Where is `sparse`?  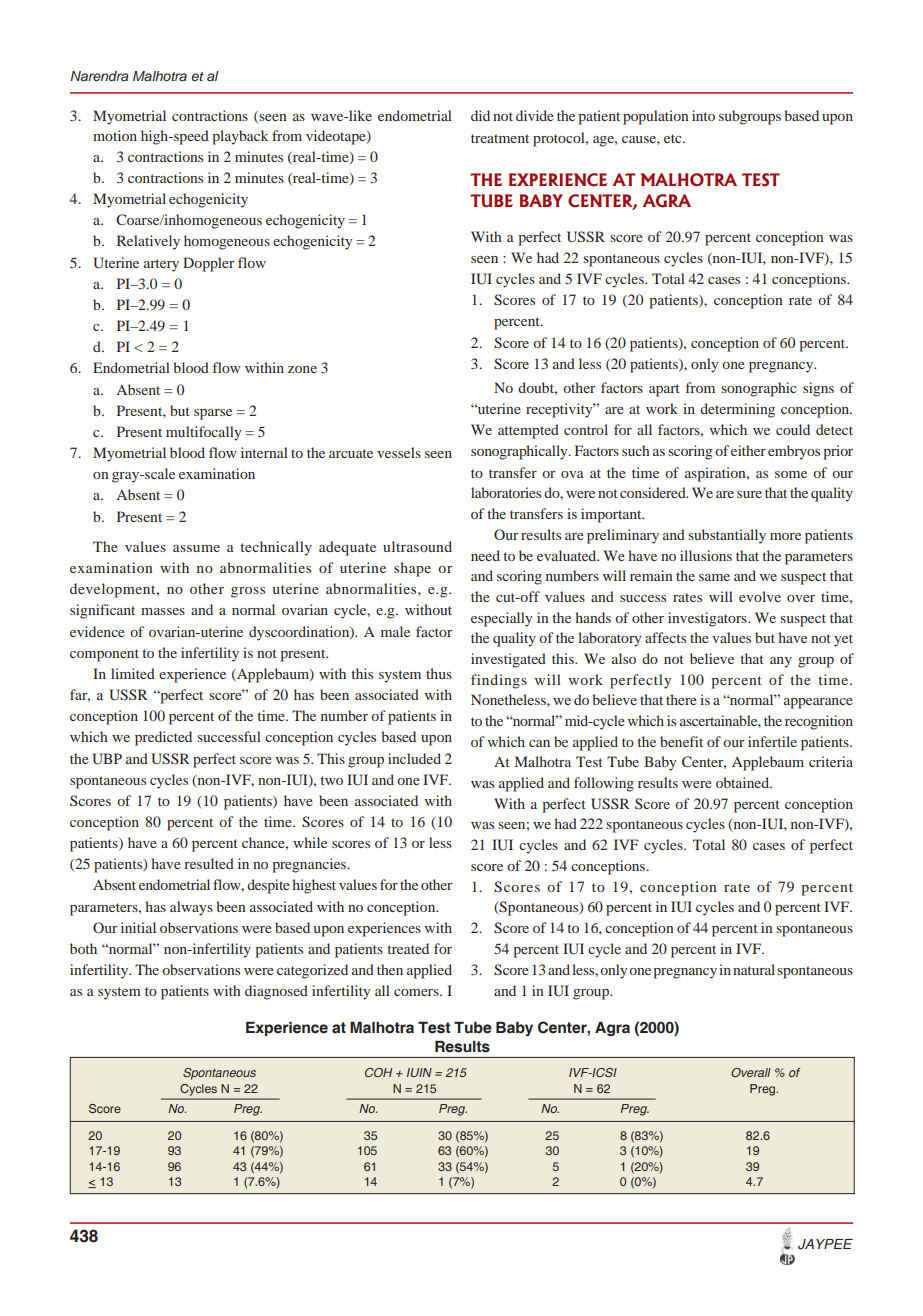
sparse is located at coordinates (213, 414).
